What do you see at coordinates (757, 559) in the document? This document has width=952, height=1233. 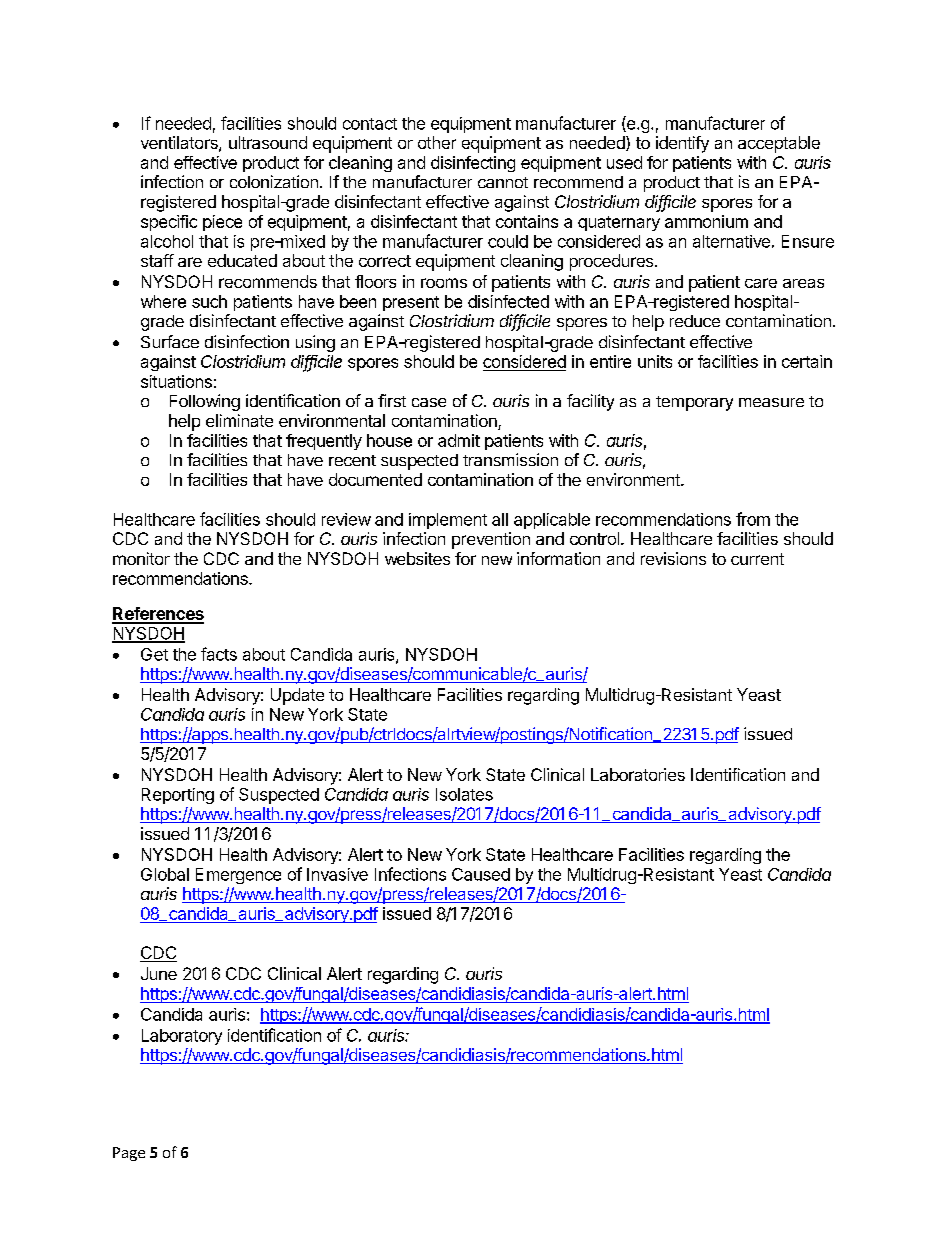 I see `current` at bounding box center [757, 559].
